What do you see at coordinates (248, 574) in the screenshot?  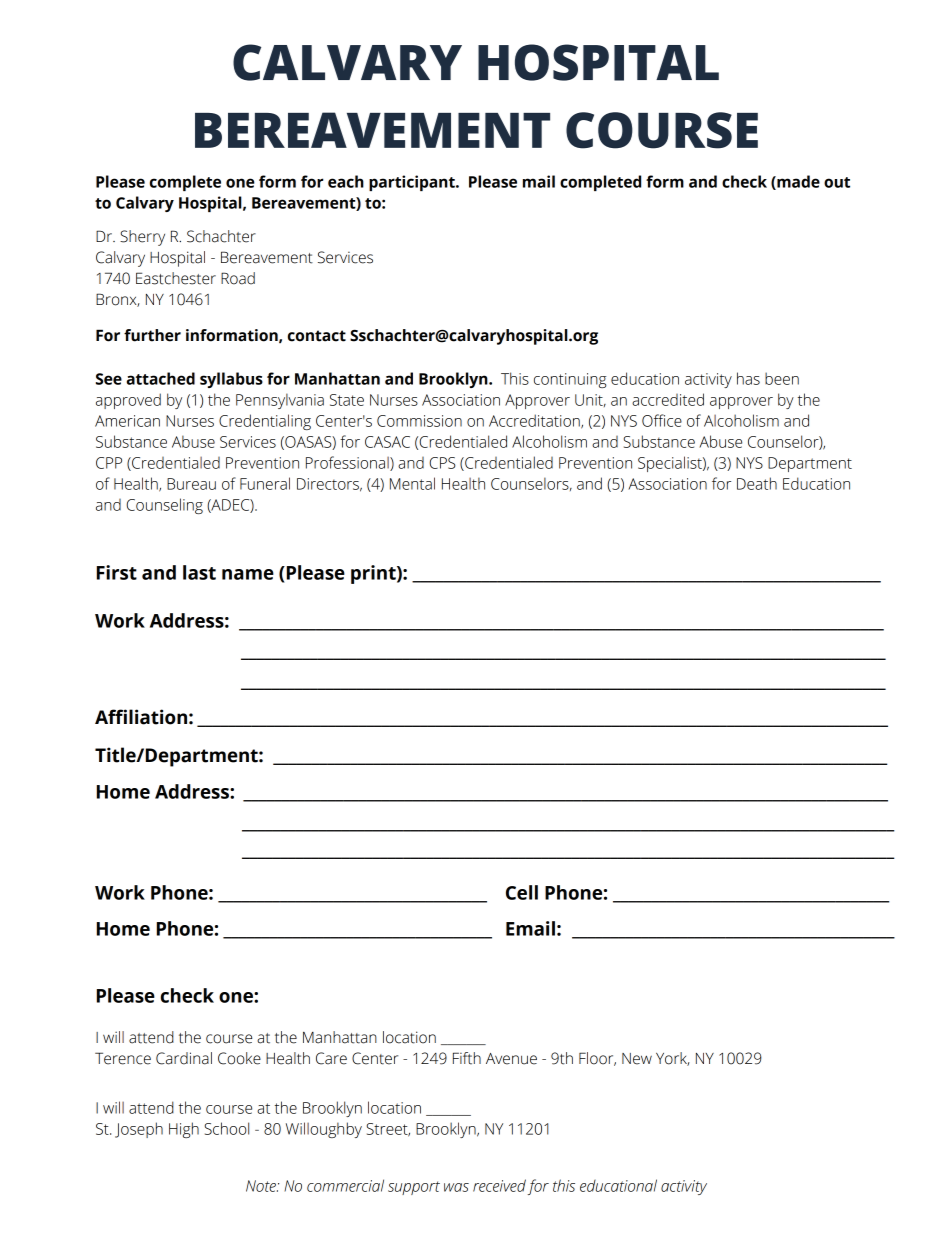 I see `name` at bounding box center [248, 574].
